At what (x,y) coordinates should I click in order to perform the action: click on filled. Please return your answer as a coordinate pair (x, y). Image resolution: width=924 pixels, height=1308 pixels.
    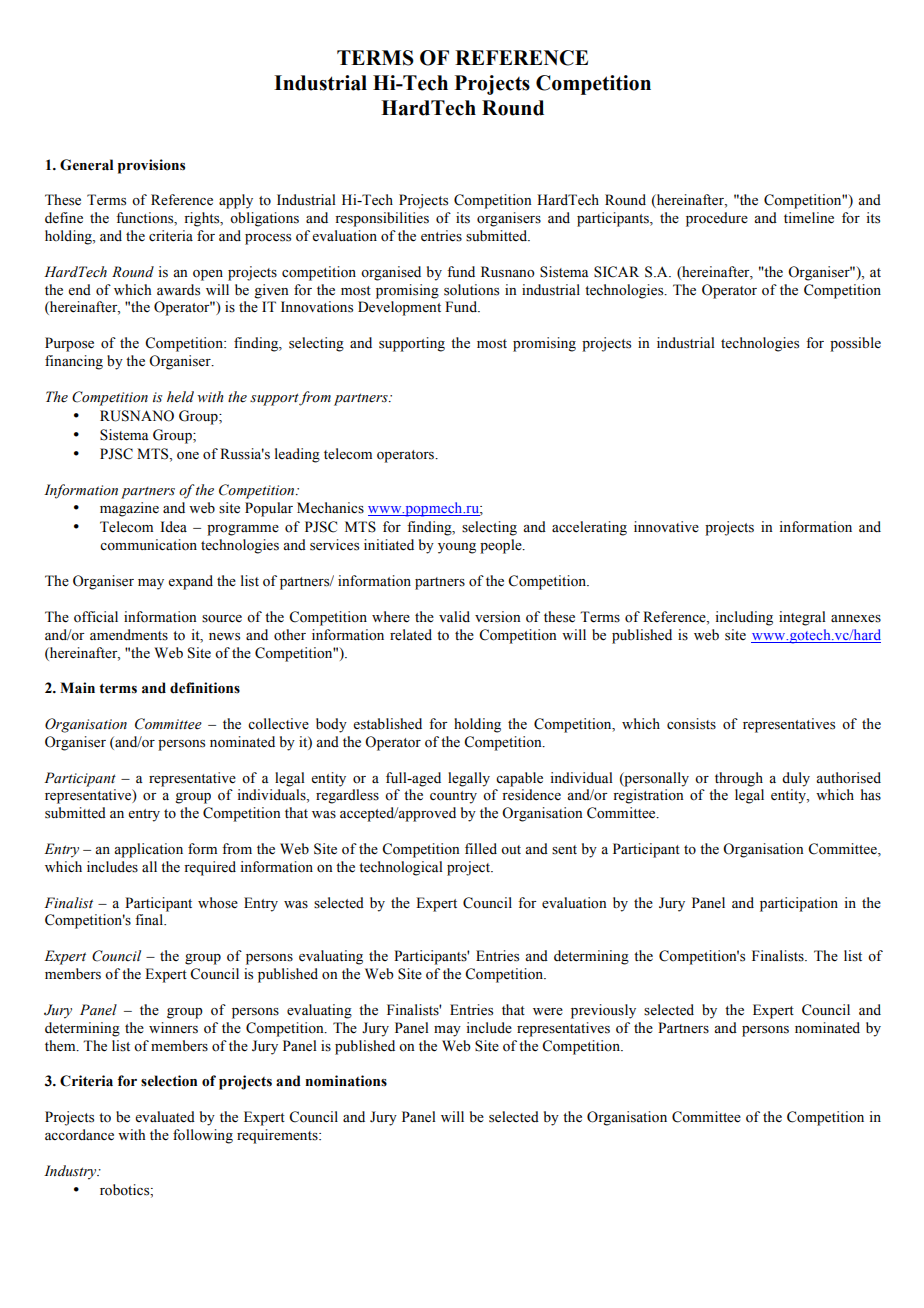
    Looking at the image, I should click on (481, 848).
